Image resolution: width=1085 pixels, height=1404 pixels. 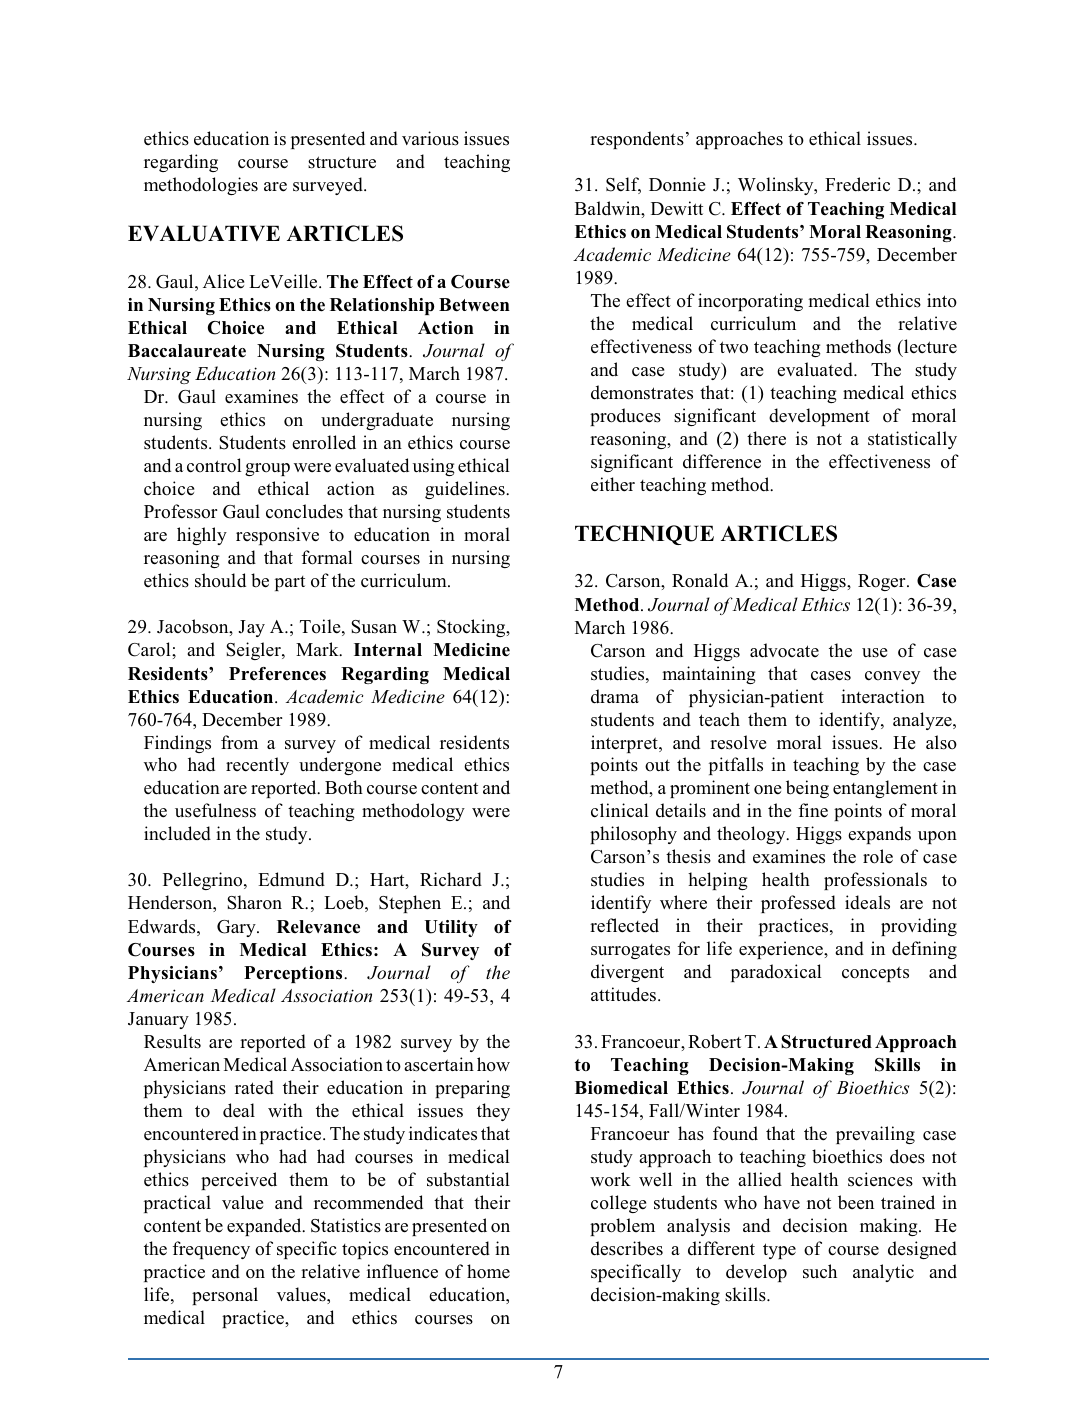 I want to click on Self, so click(x=623, y=185).
